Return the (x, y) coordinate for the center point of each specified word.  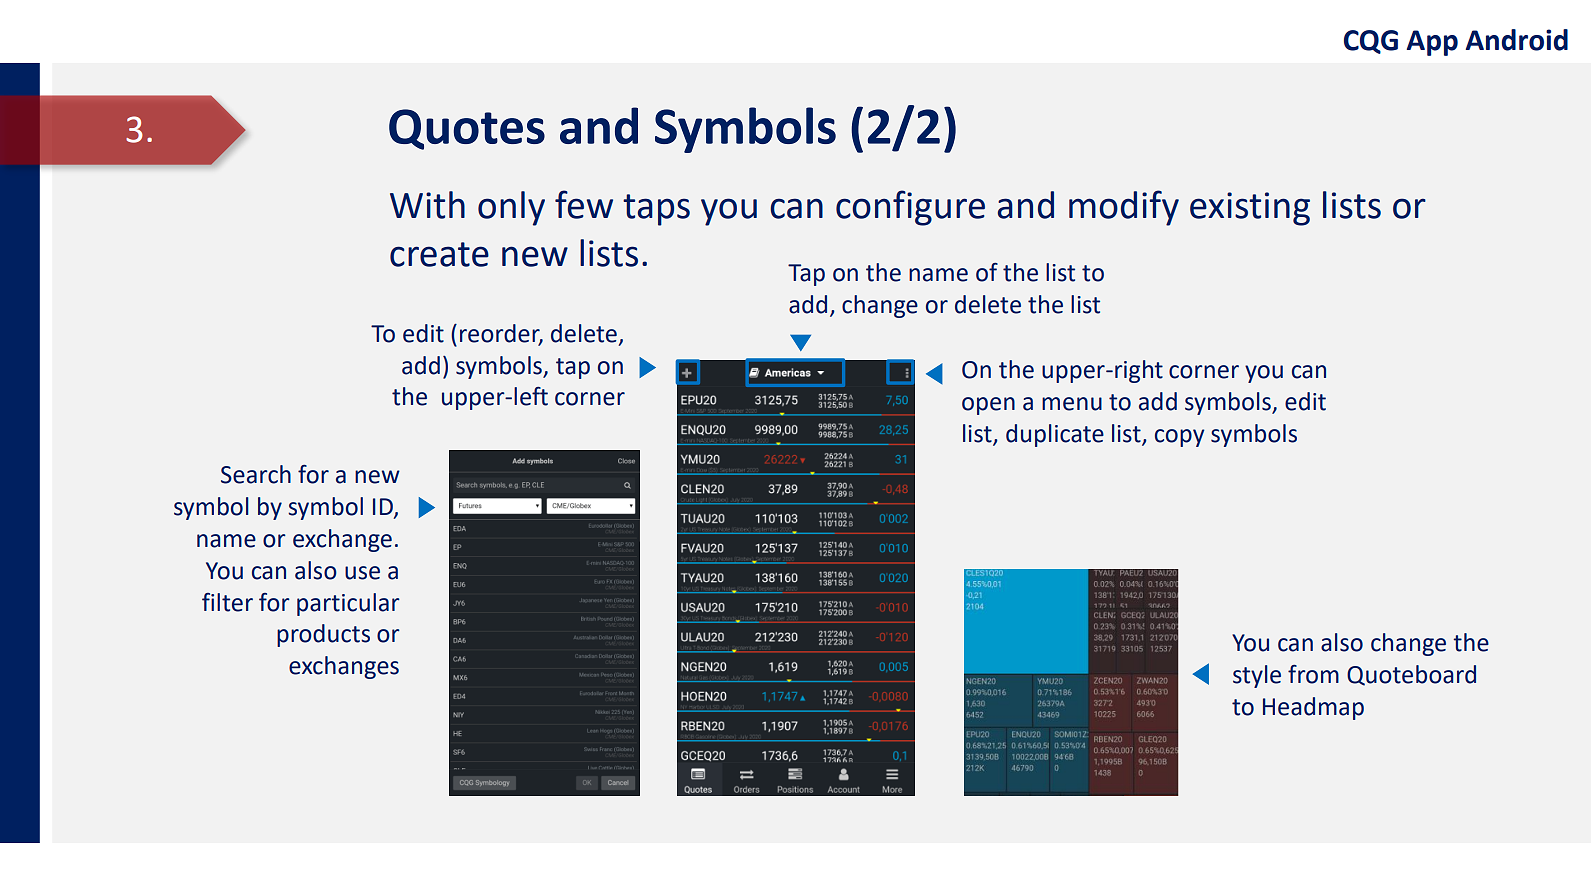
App (1432, 43)
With (427, 205)
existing (1250, 209)
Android (1517, 40)
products (323, 635)
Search (256, 474)
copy (1179, 438)
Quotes (467, 129)
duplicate (1055, 435)
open (988, 406)
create (439, 254)
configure (910, 208)
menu (1072, 404)
